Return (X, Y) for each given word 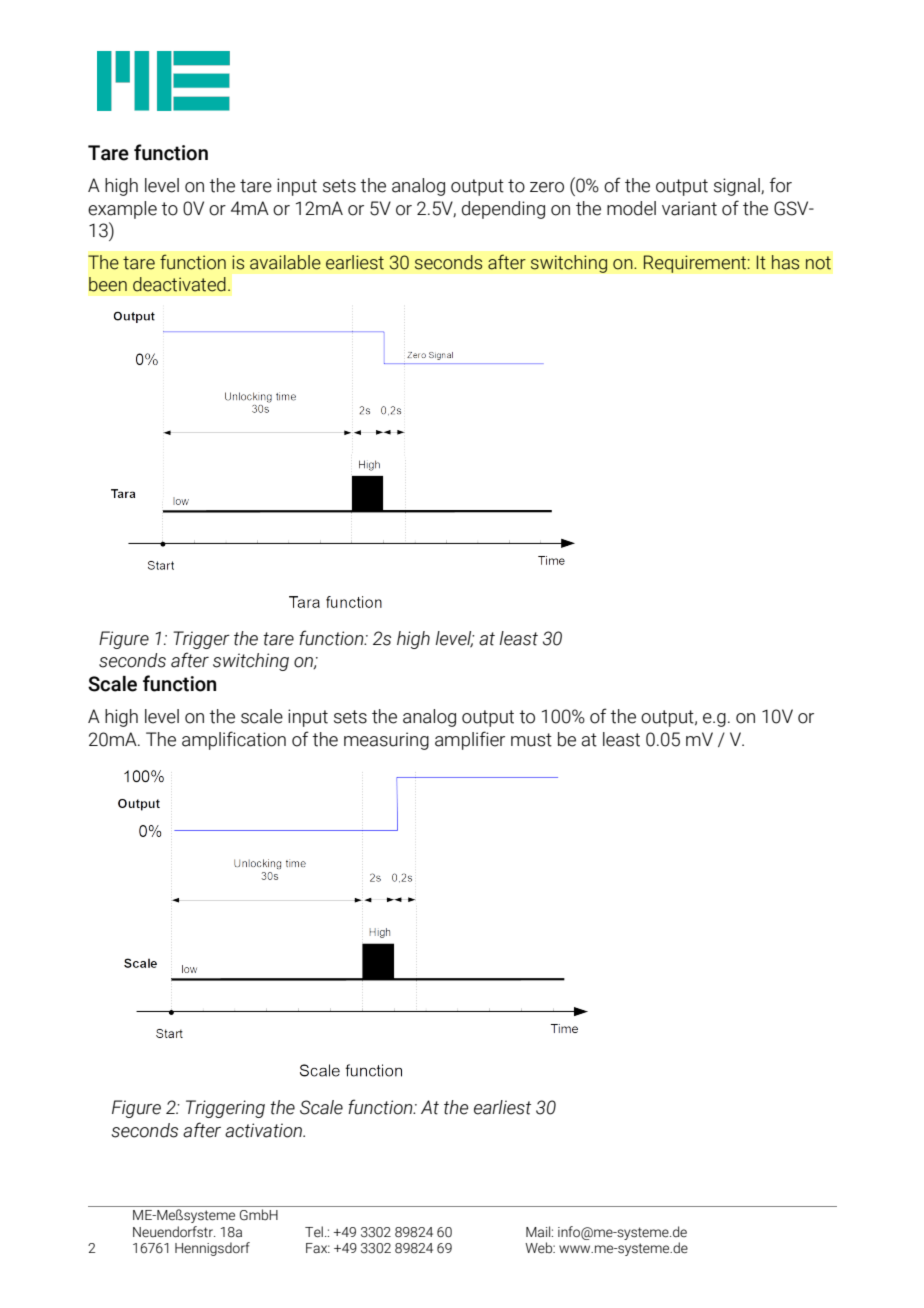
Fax (318, 1248)
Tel (314, 1232)
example (122, 210)
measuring (386, 741)
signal (738, 187)
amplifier (470, 740)
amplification (234, 740)
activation (265, 1130)
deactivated (179, 284)
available (285, 262)
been (108, 284)
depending (503, 210)
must (531, 740)
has (785, 262)
